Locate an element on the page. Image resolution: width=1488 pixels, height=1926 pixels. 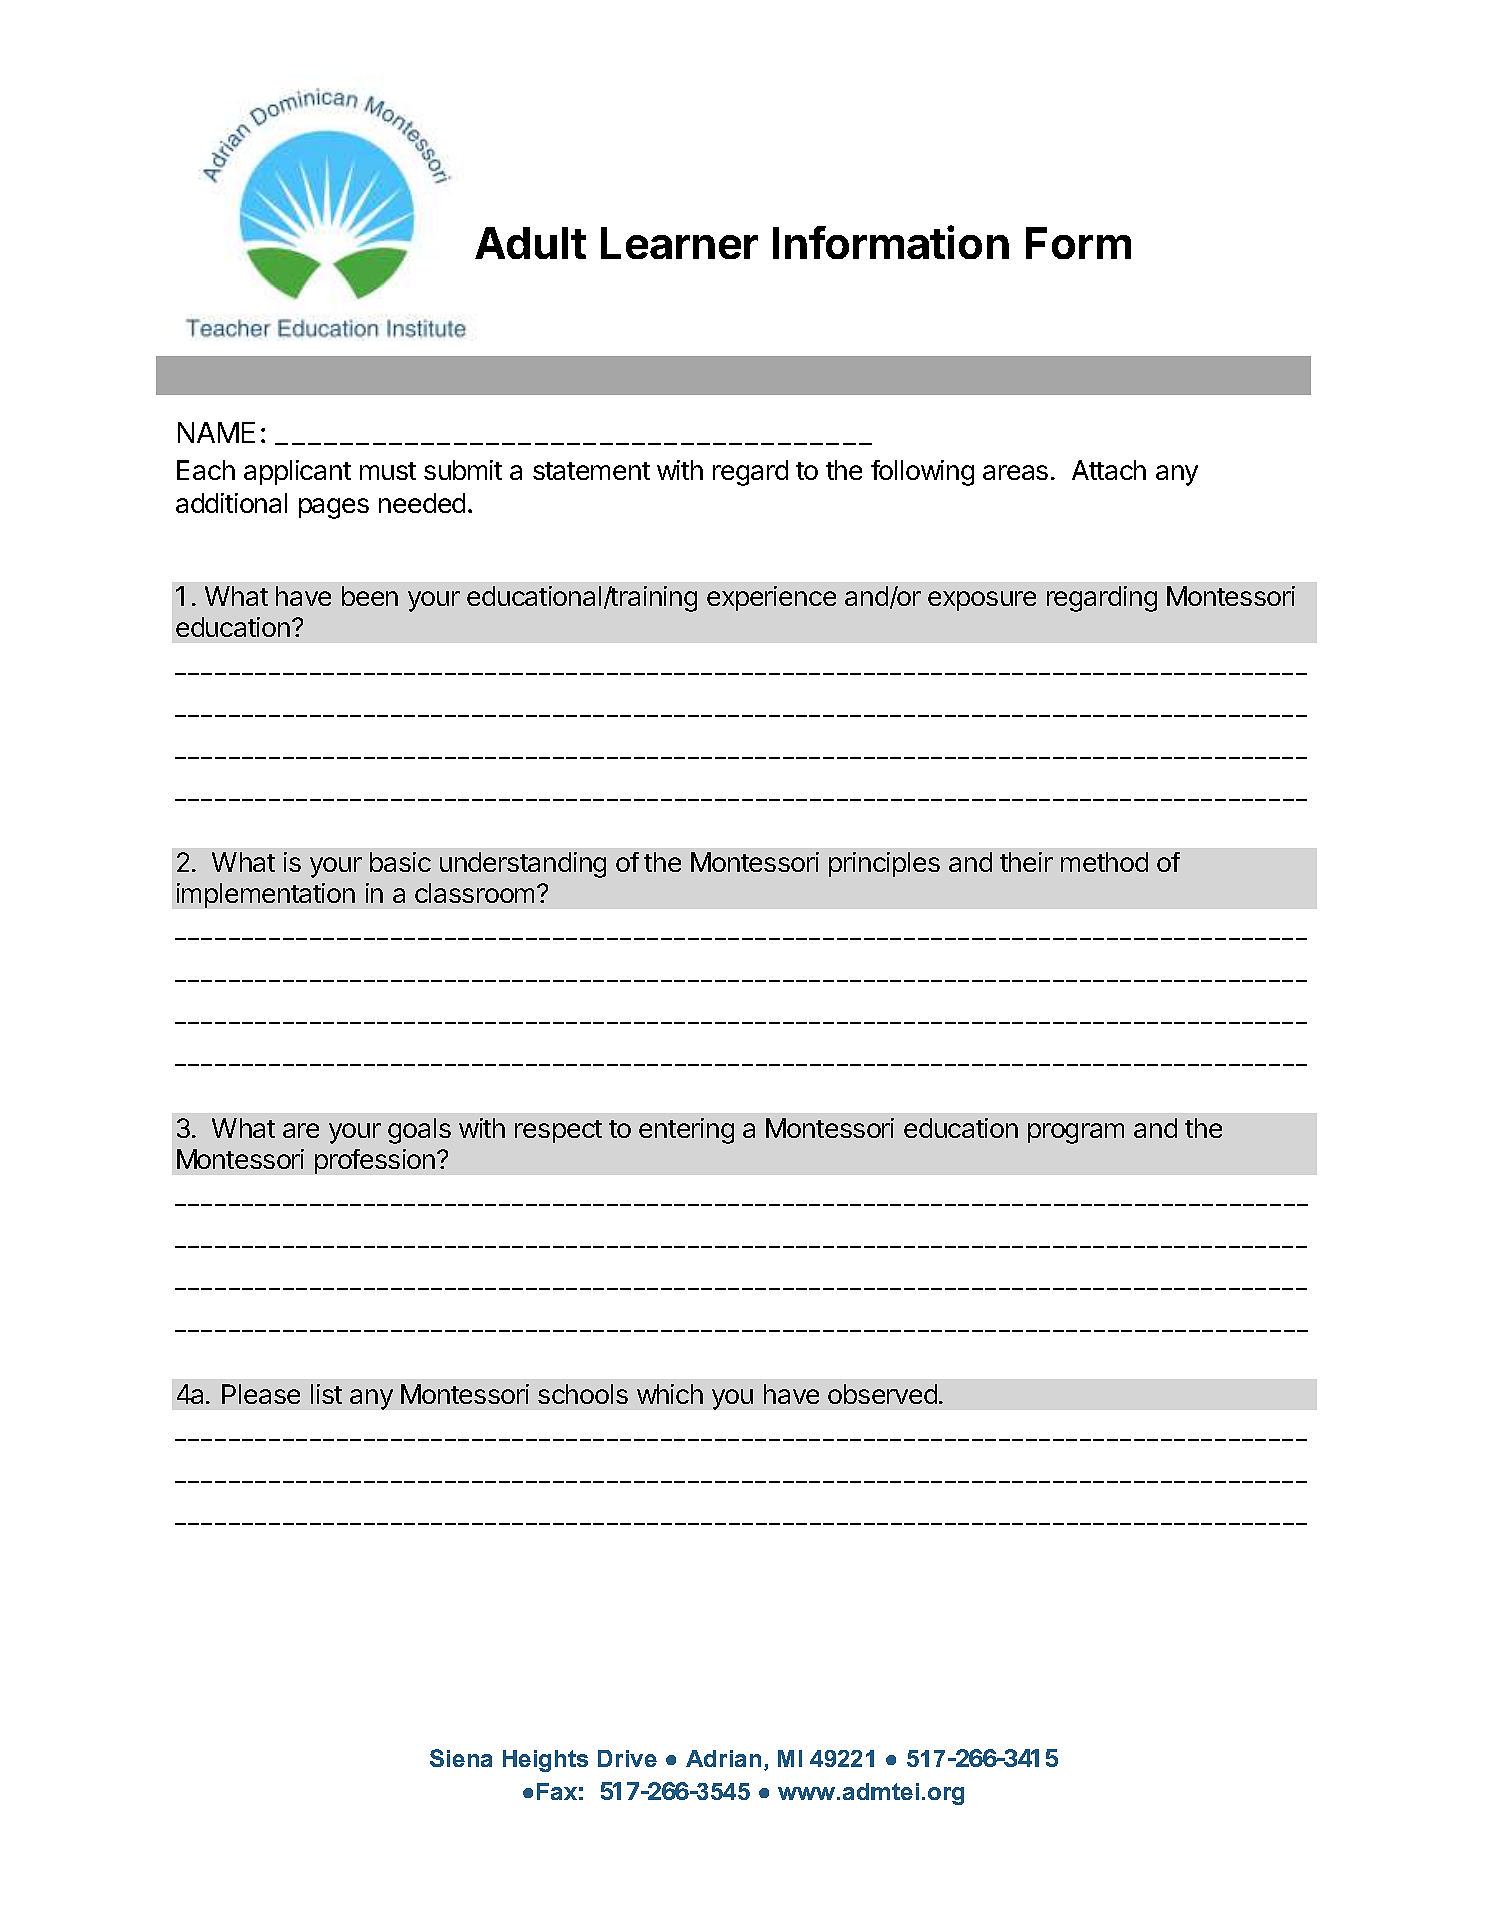
areas is located at coordinates (1015, 472).
